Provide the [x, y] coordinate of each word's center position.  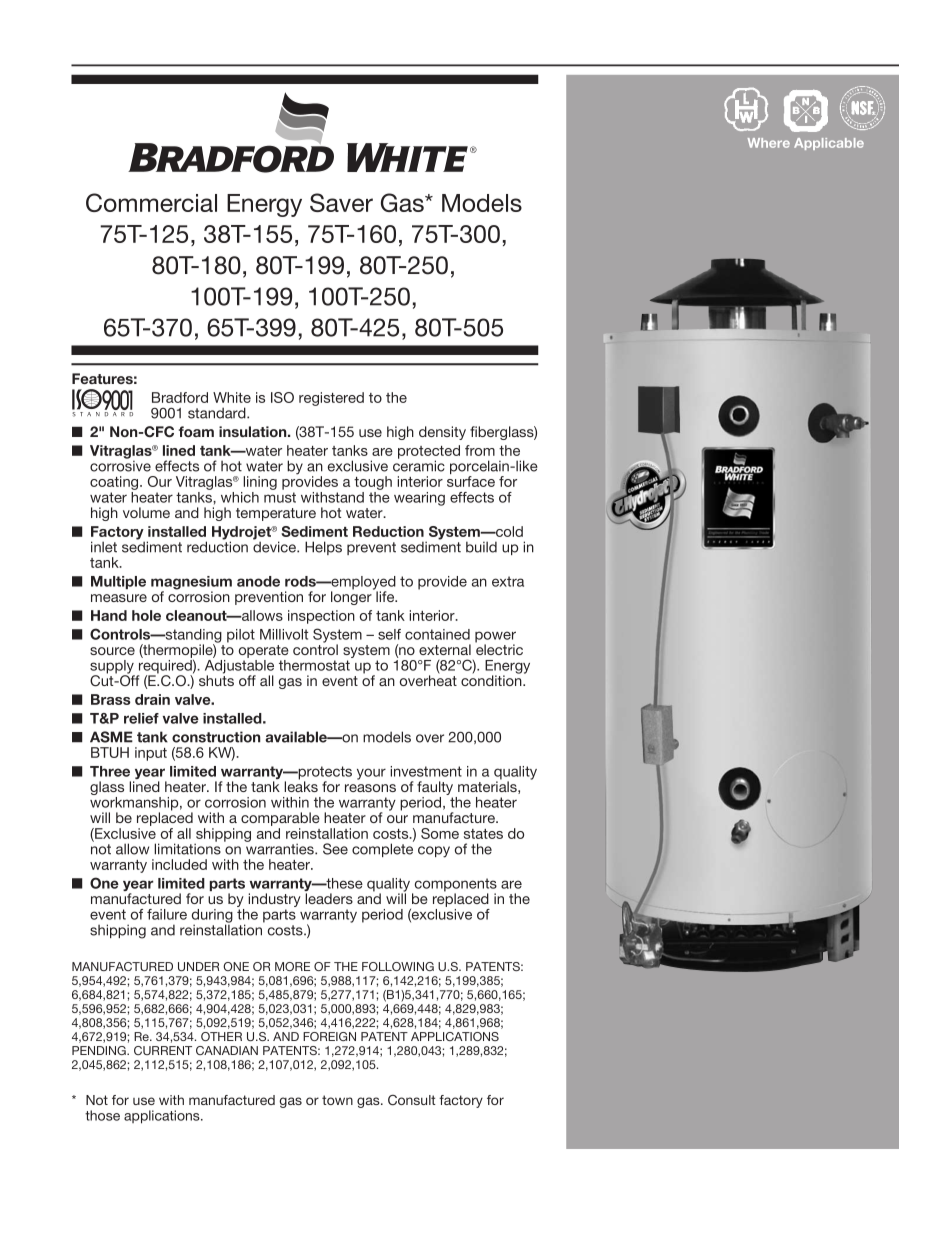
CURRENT [163, 1050]
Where [769, 143]
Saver [341, 202]
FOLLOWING [398, 966]
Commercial [151, 202]
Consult [412, 1100]
